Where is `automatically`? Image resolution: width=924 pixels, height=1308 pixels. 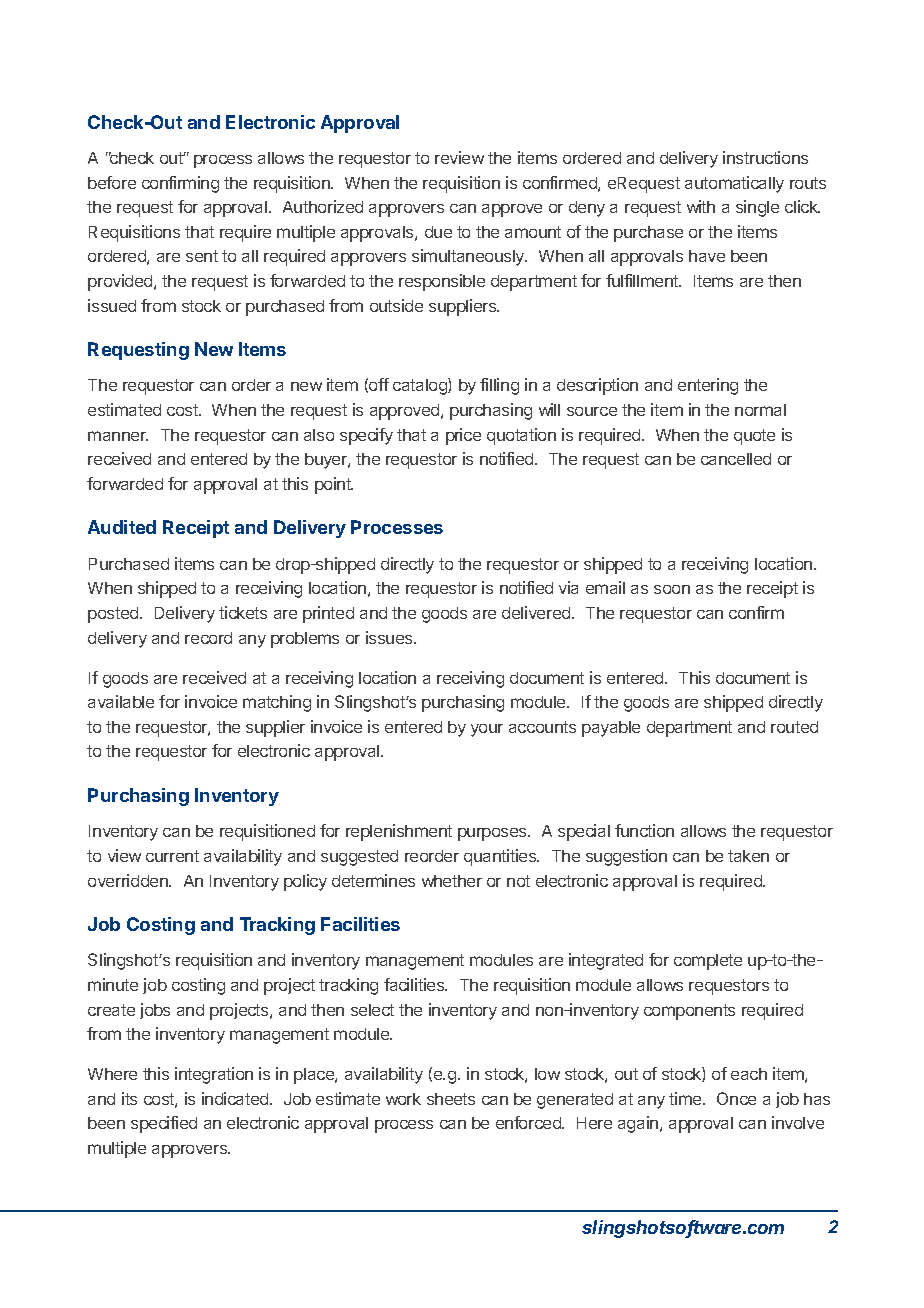 automatically is located at coordinates (734, 184).
